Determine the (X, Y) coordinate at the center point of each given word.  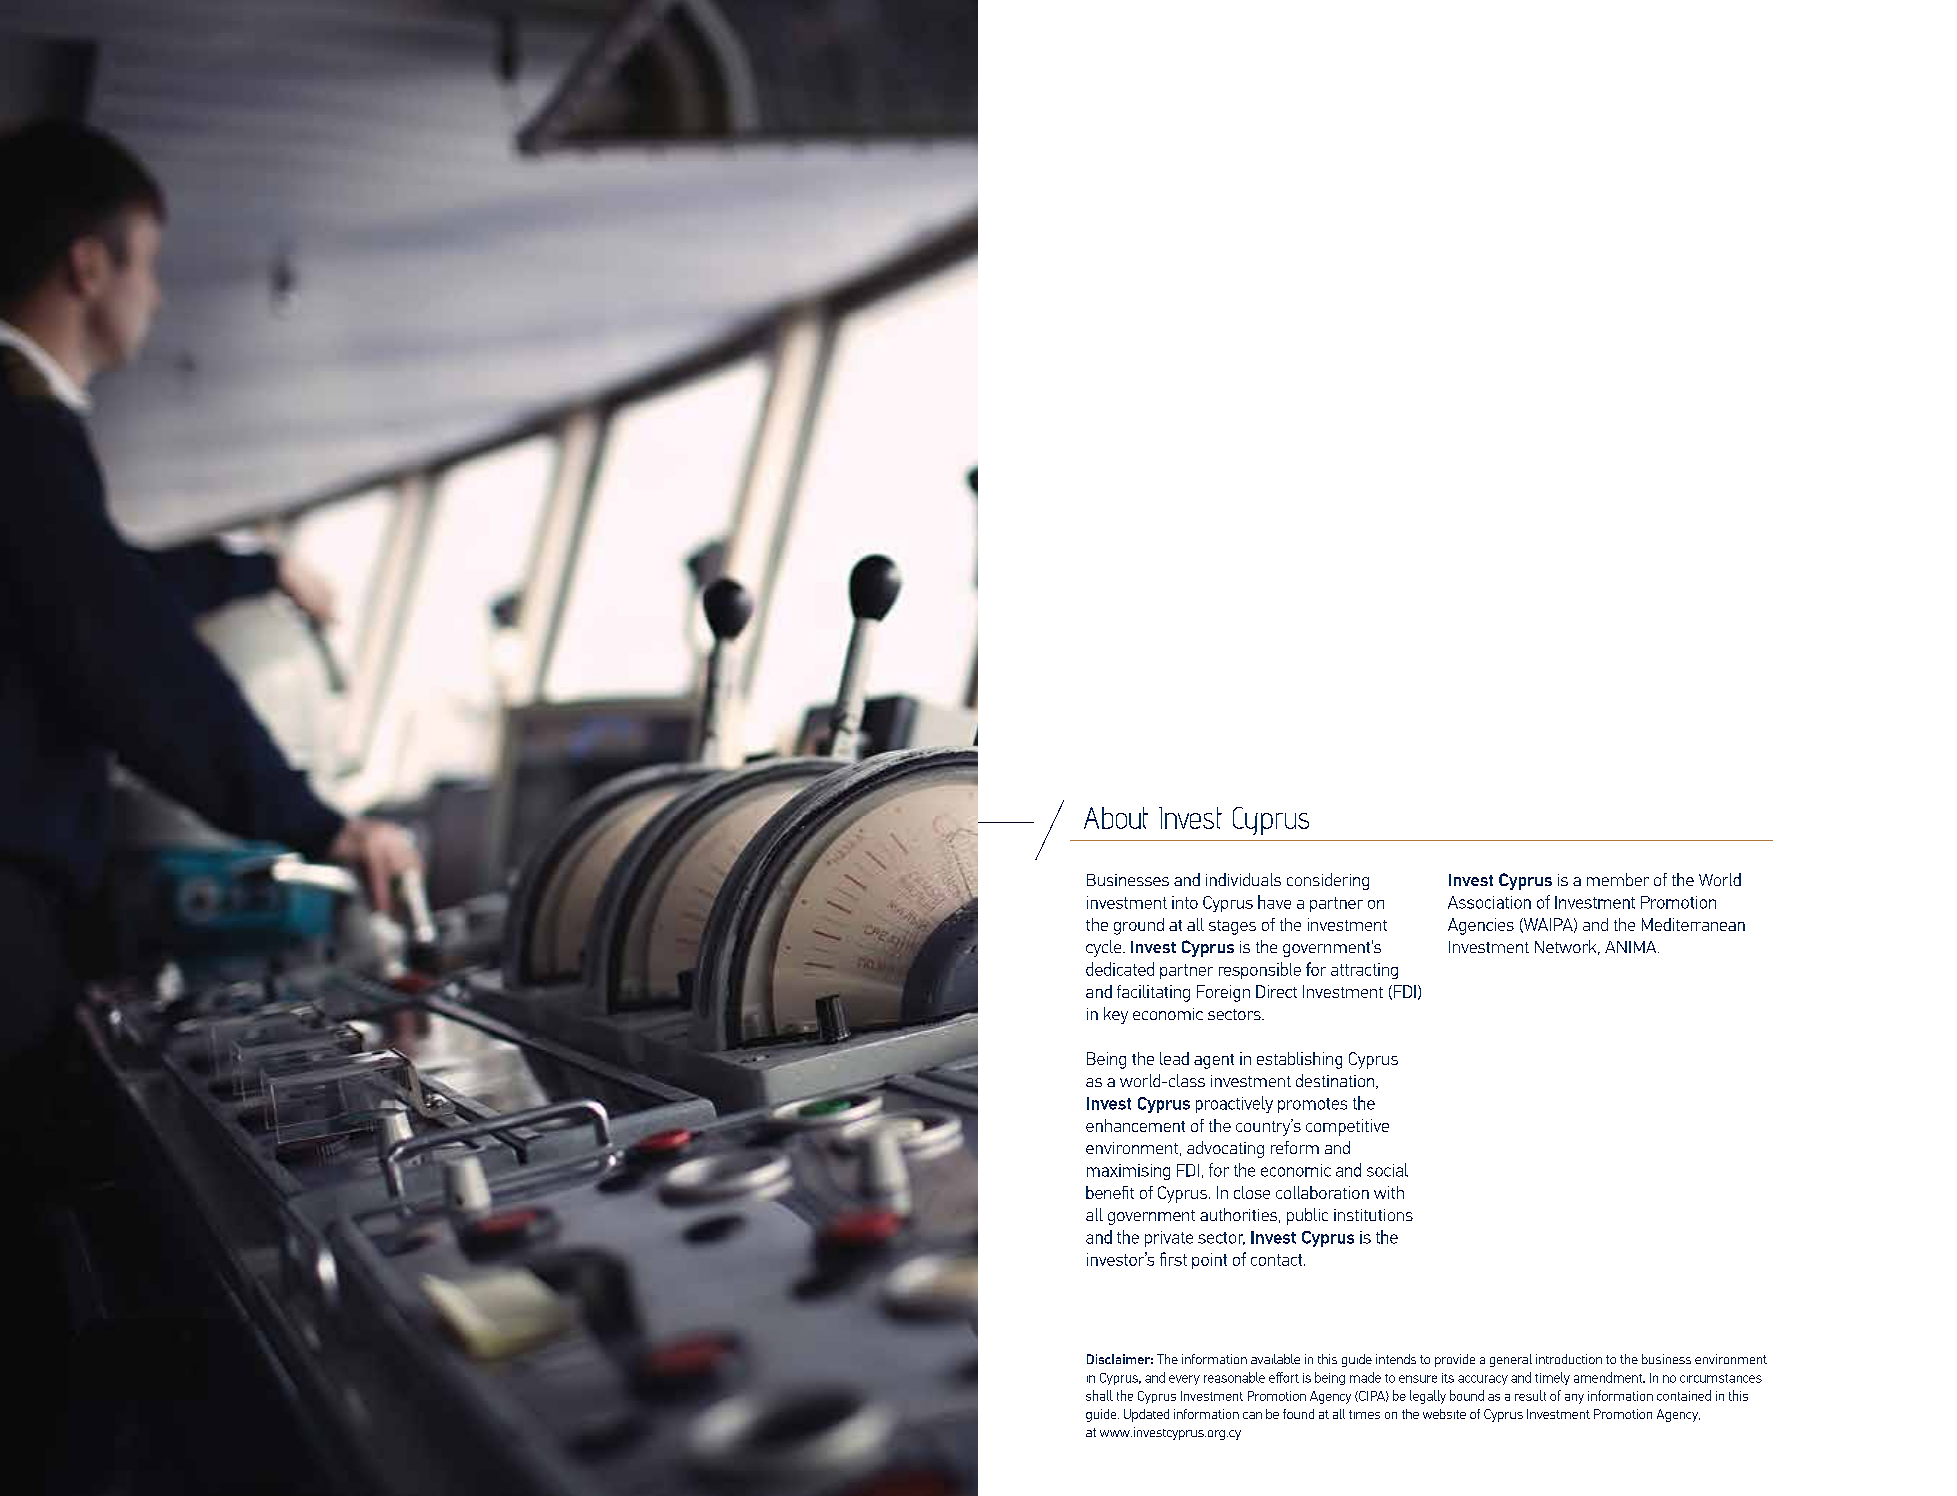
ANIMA (1632, 947)
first (1173, 1259)
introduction (1569, 1359)
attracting (1364, 971)
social (1387, 1170)
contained (1684, 1395)
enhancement (1135, 1125)
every (1184, 1380)
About (1116, 818)
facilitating (1153, 993)
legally (1428, 1397)
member (1618, 879)
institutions (1373, 1215)
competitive (1347, 1127)
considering (1328, 881)
